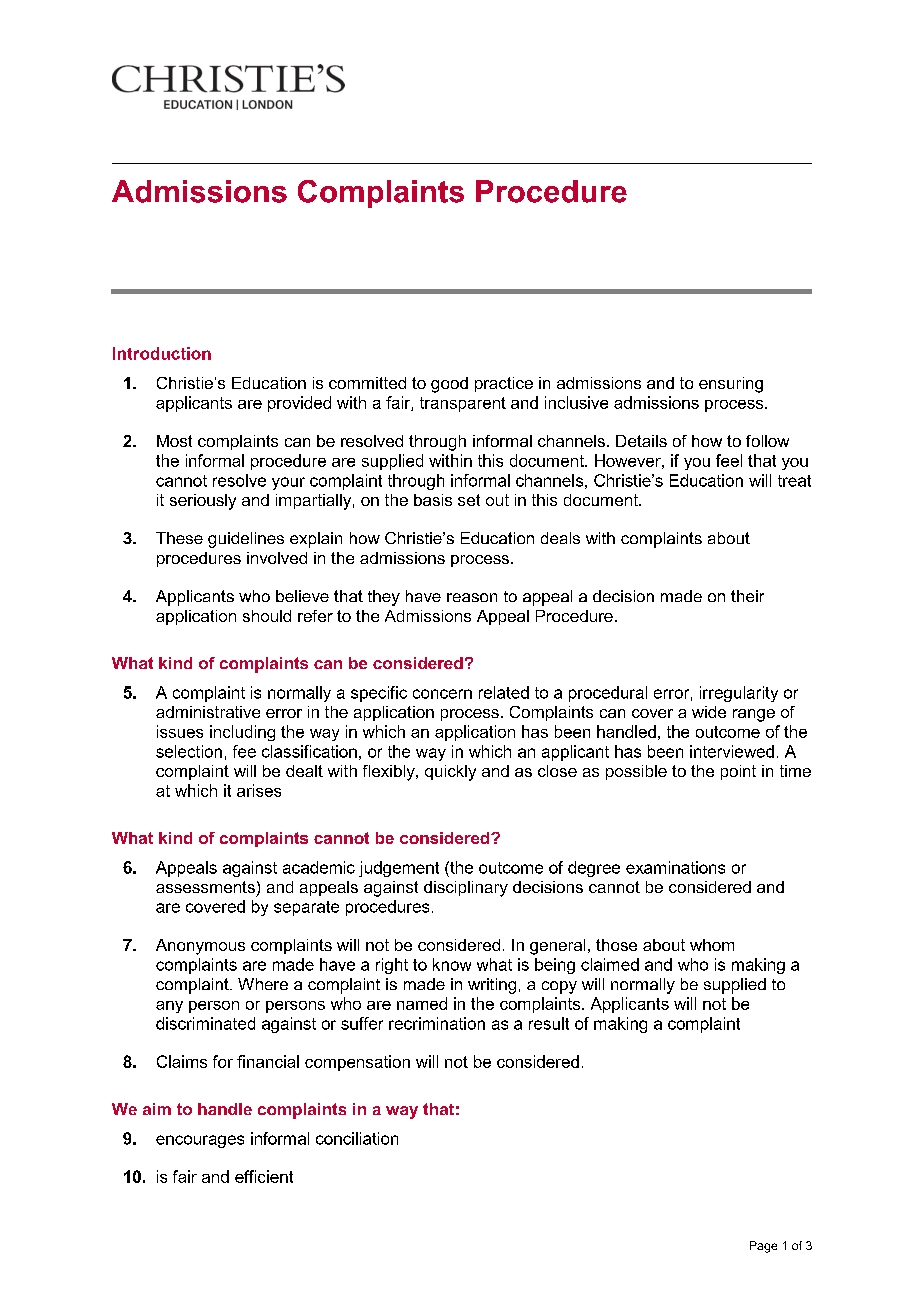 This image has width=924, height=1308. I want to click on Anonymous, so click(200, 947).
